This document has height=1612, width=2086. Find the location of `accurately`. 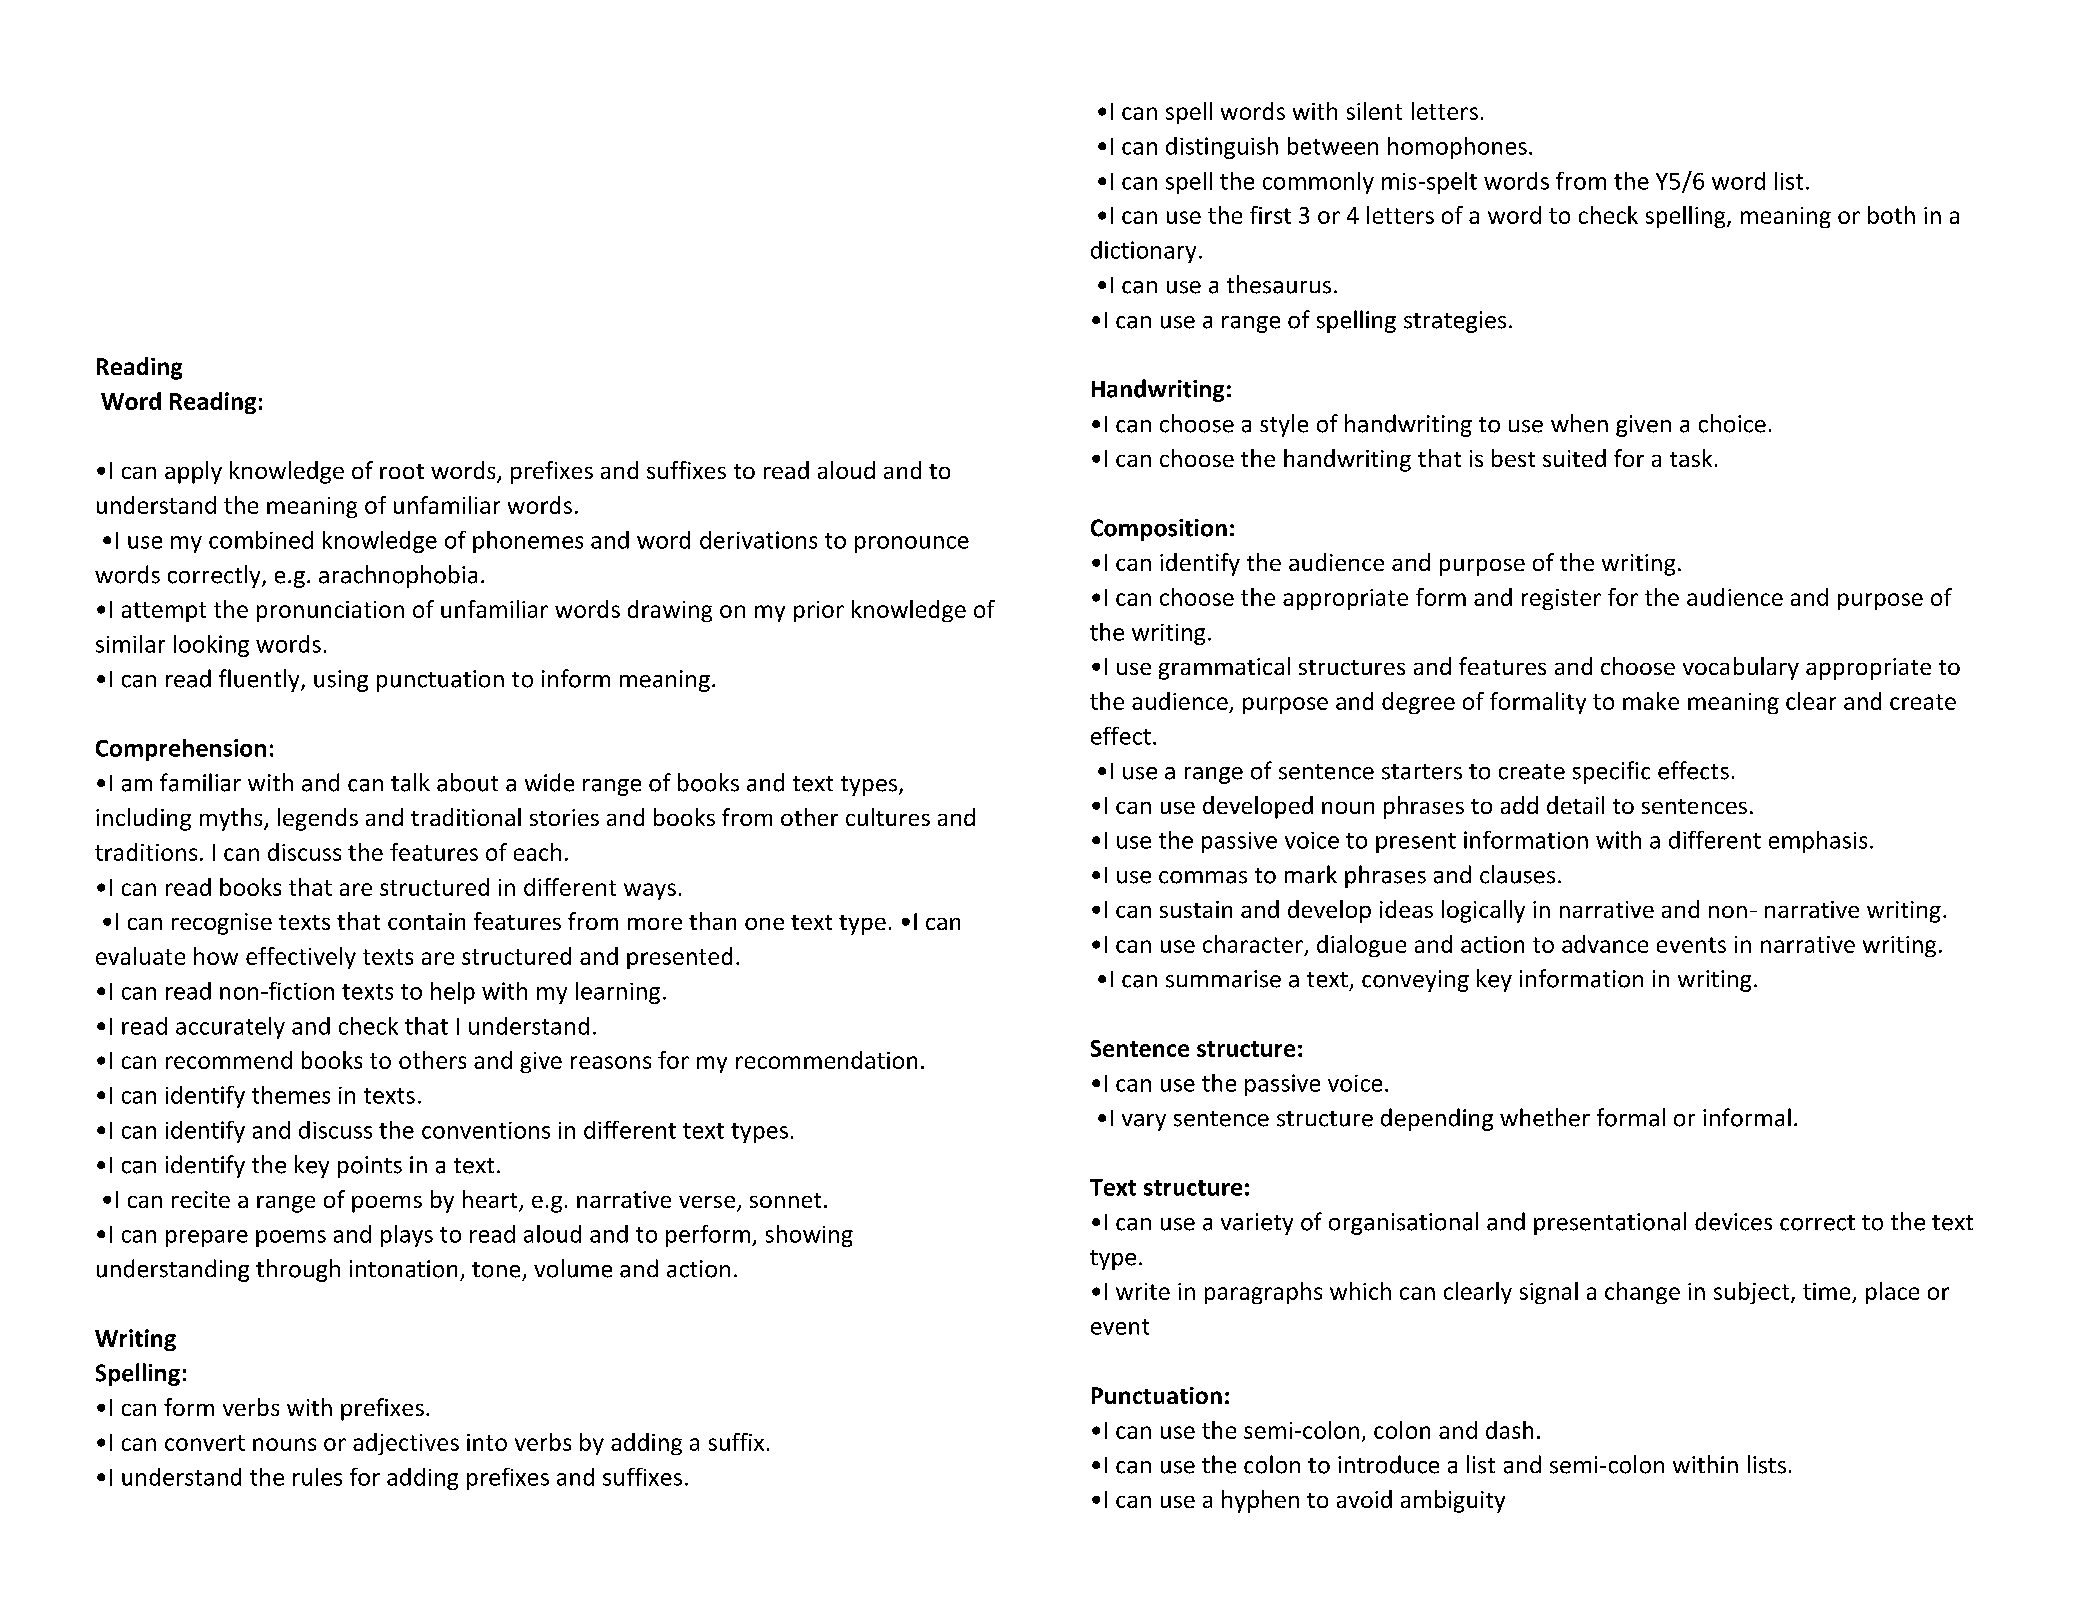

accurately is located at coordinates (230, 1028).
